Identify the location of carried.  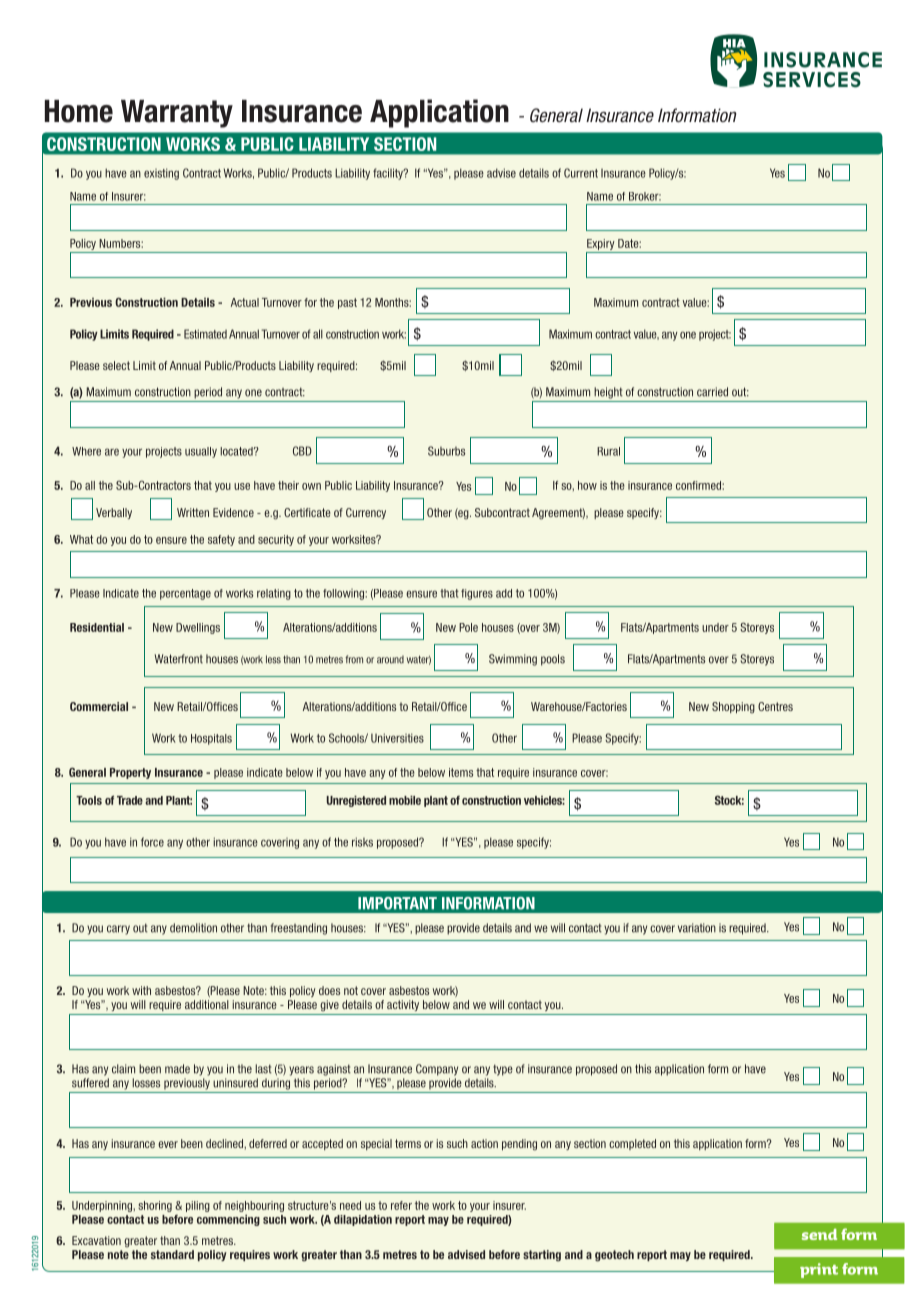
(712, 392).
